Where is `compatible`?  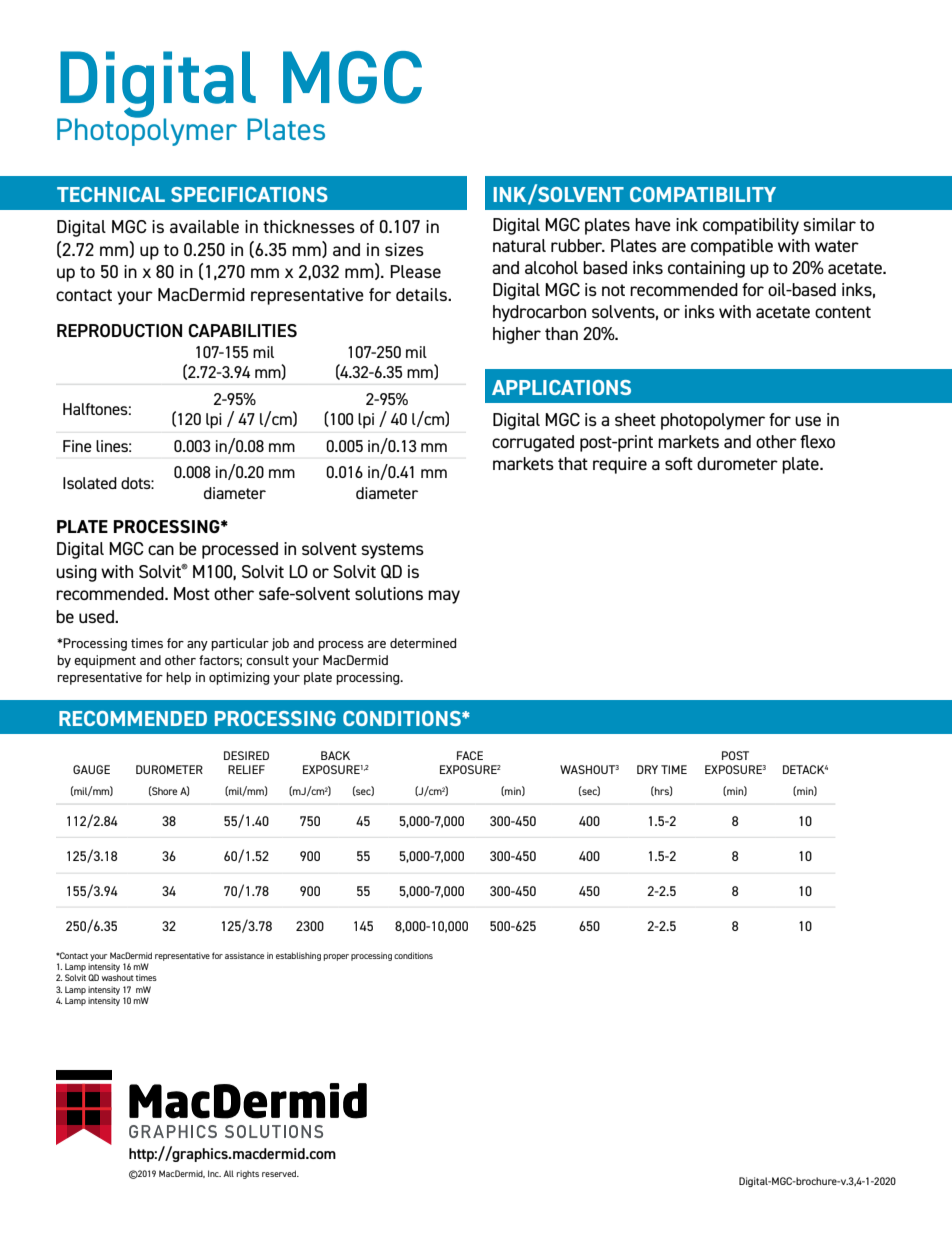
compatible is located at coordinates (732, 247).
